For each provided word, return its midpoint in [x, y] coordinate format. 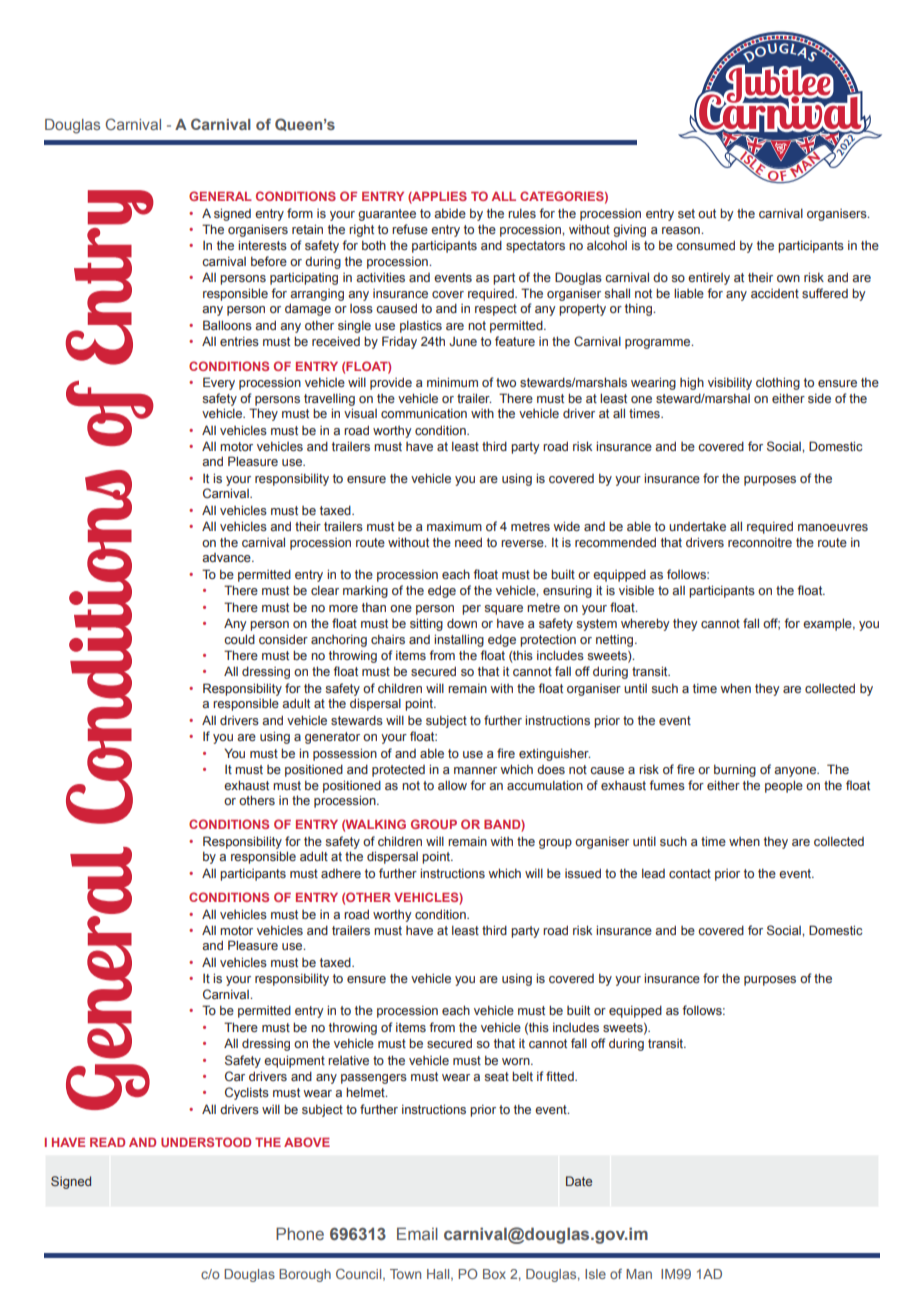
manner [475, 770]
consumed [705, 245]
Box [494, 1274]
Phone [300, 1233]
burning [735, 770]
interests [262, 245]
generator [332, 738]
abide [450, 213]
